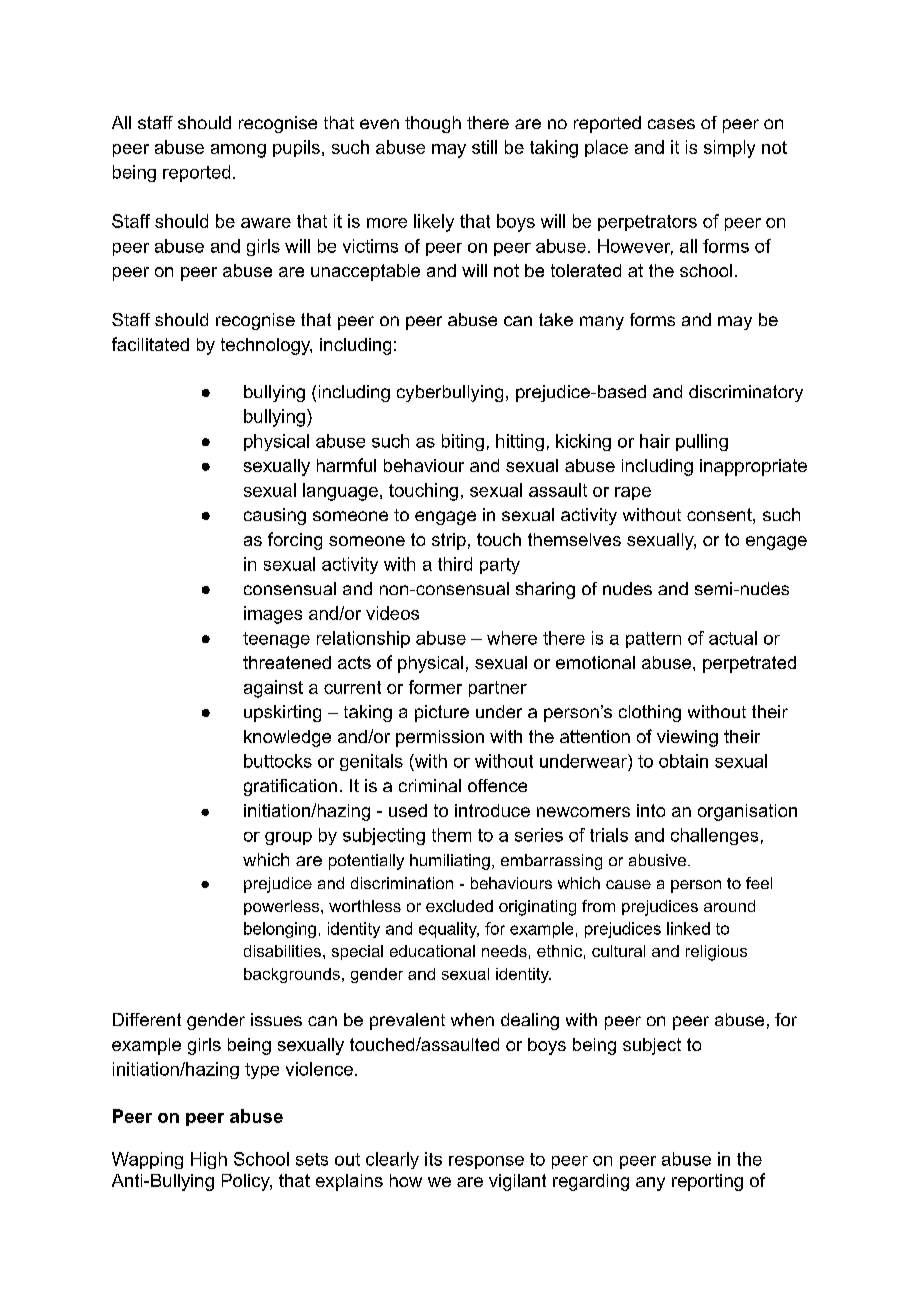  What do you see at coordinates (653, 640) in the screenshot?
I see `pattern` at bounding box center [653, 640].
